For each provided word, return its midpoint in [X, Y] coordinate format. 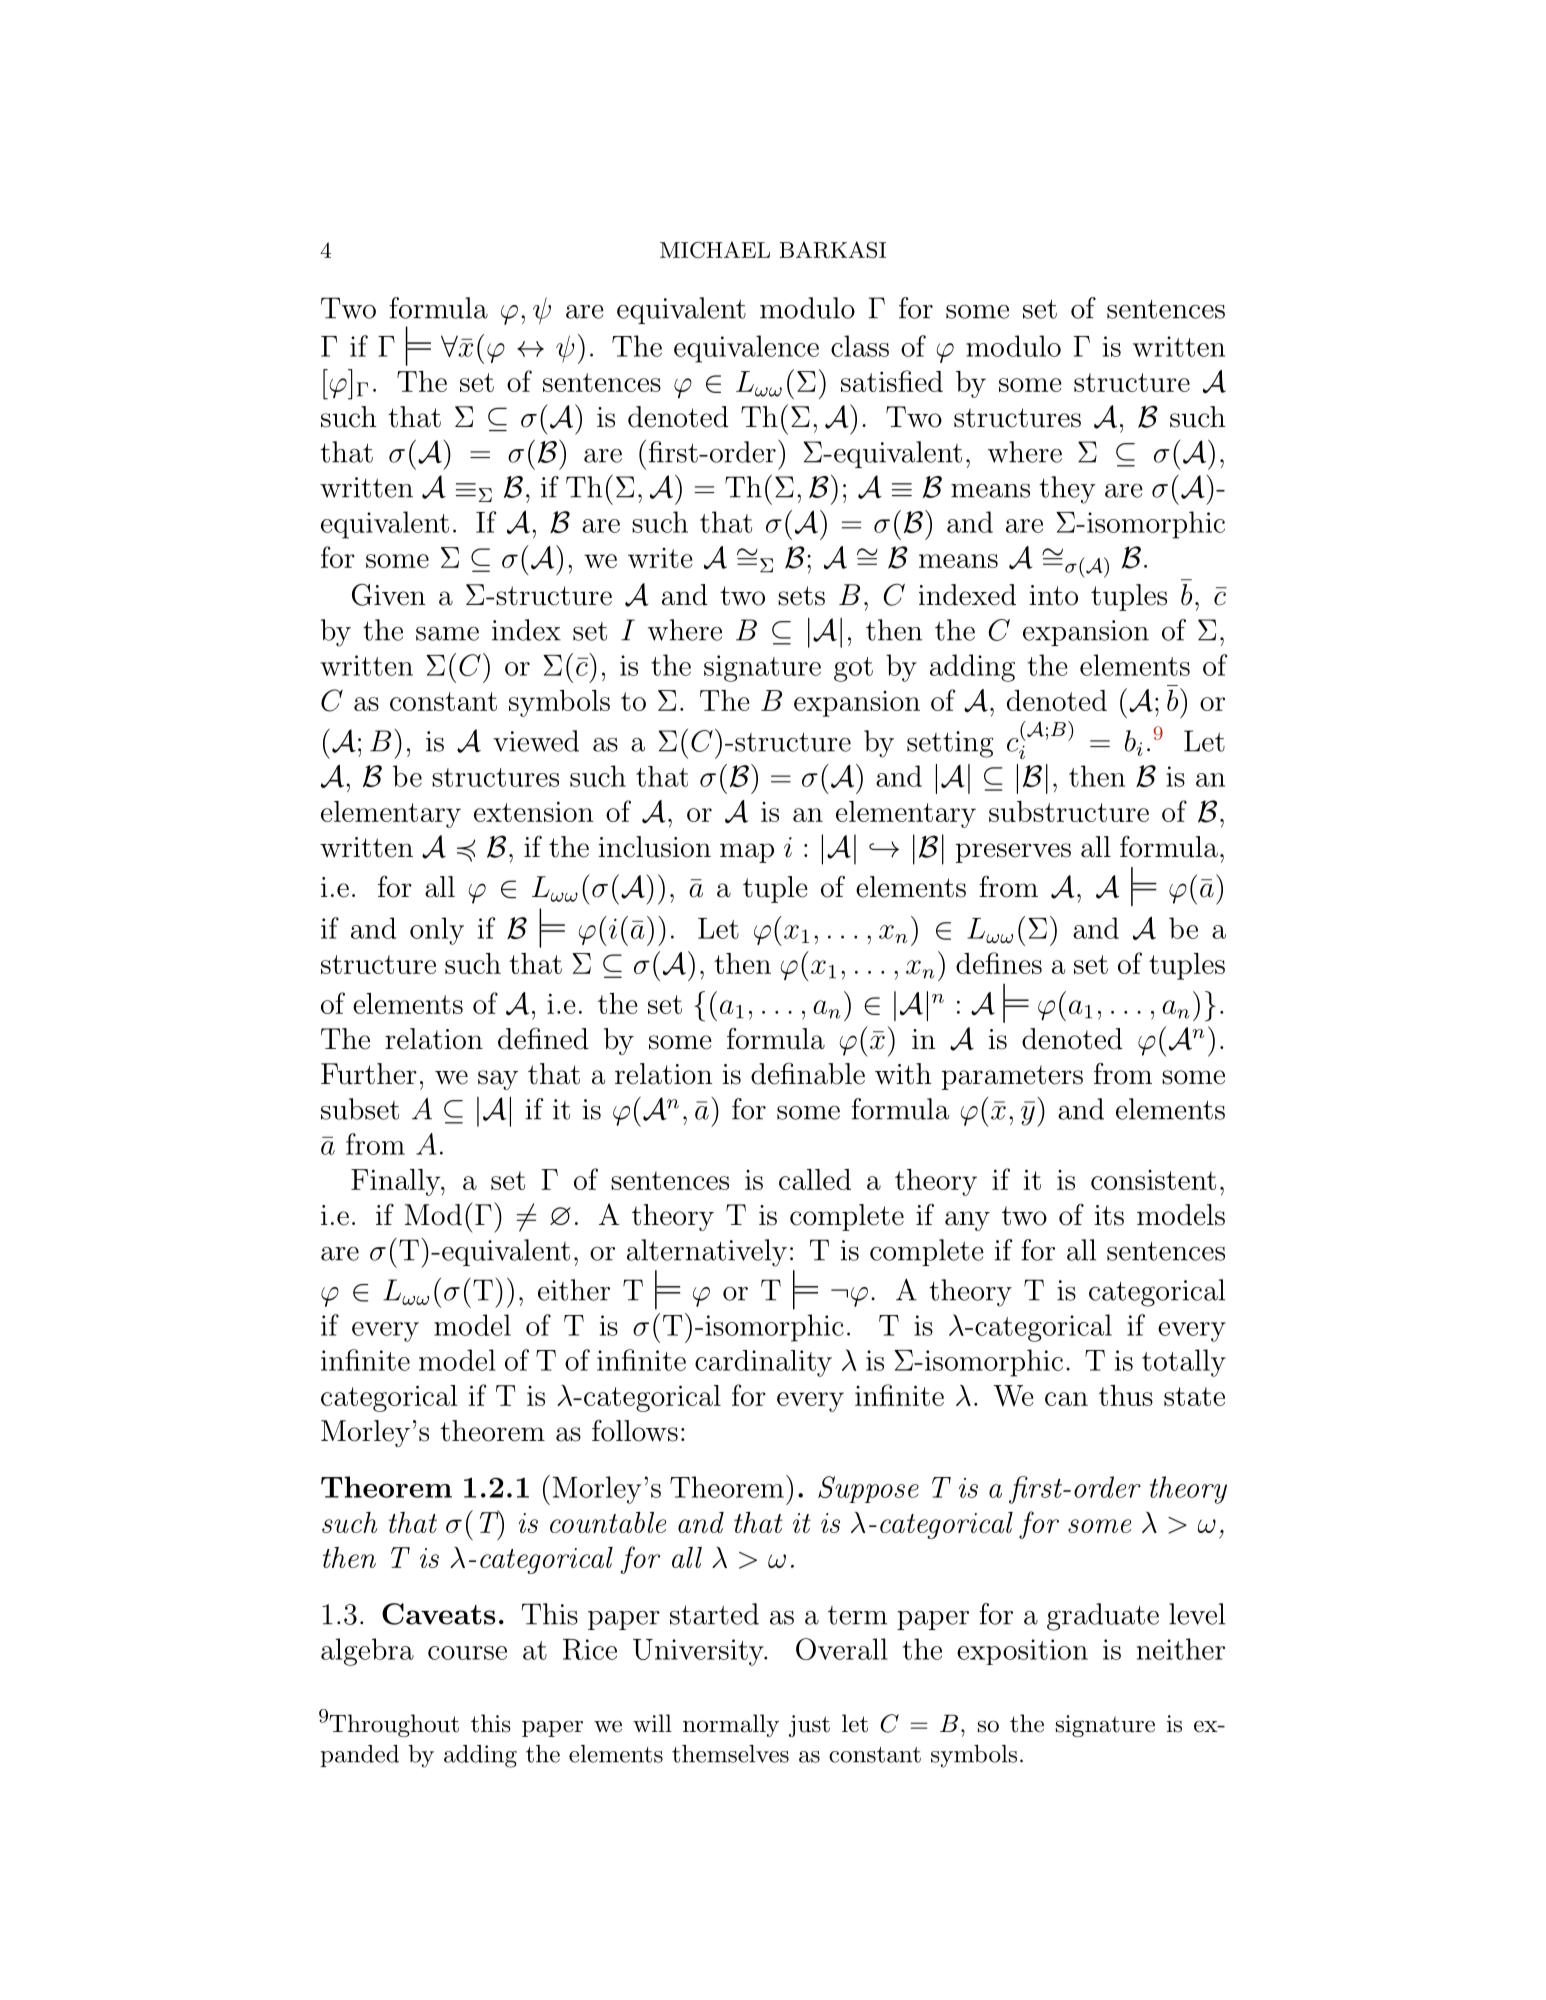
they [1067, 490]
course [467, 1653]
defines [999, 963]
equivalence [746, 349]
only [437, 931]
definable [808, 1073]
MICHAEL [715, 250]
